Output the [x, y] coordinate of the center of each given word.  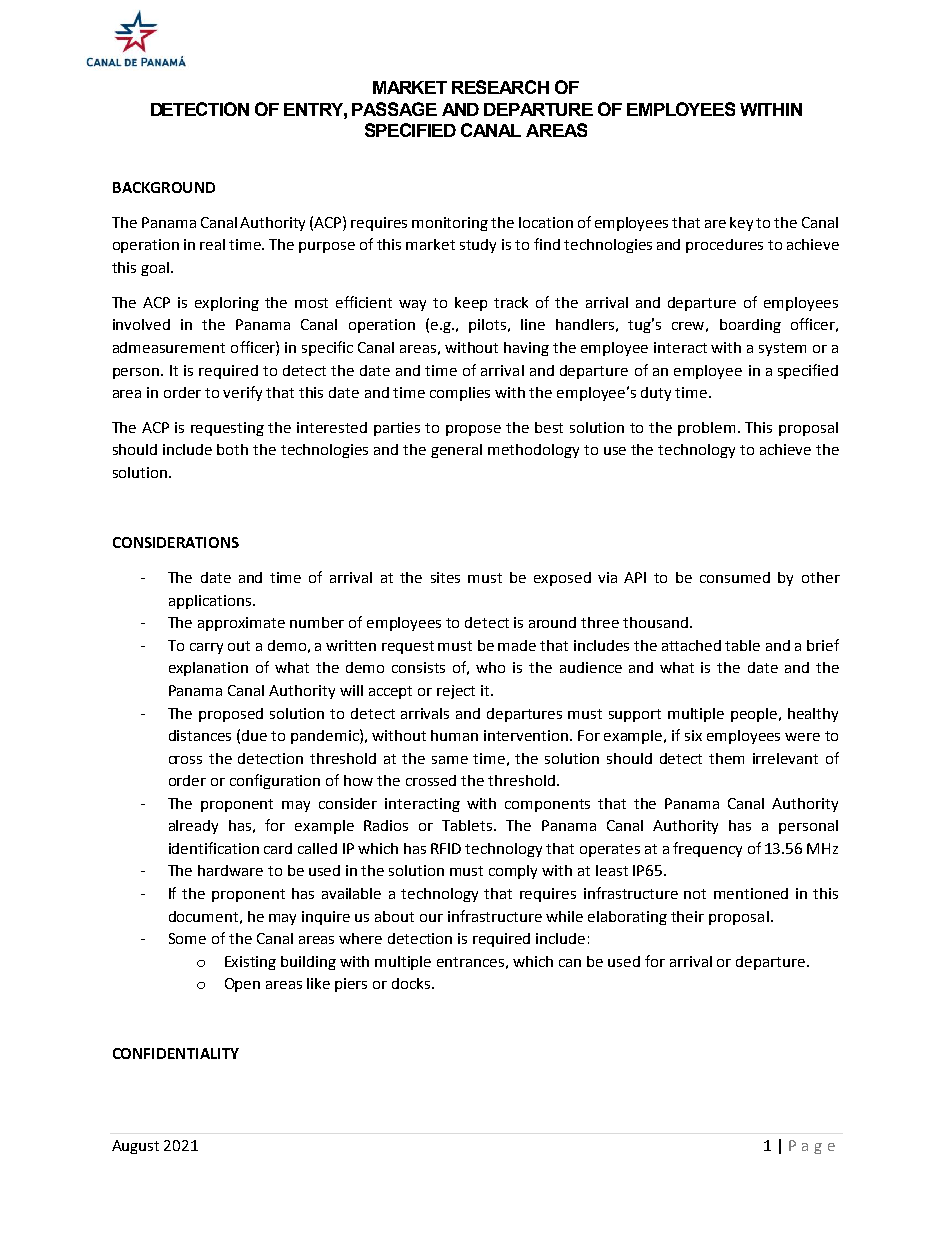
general [456, 451]
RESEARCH [500, 87]
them [726, 758]
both [232, 449]
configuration [275, 781]
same [450, 760]
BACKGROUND [164, 187]
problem [706, 429]
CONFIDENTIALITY [176, 1053]
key [741, 224]
